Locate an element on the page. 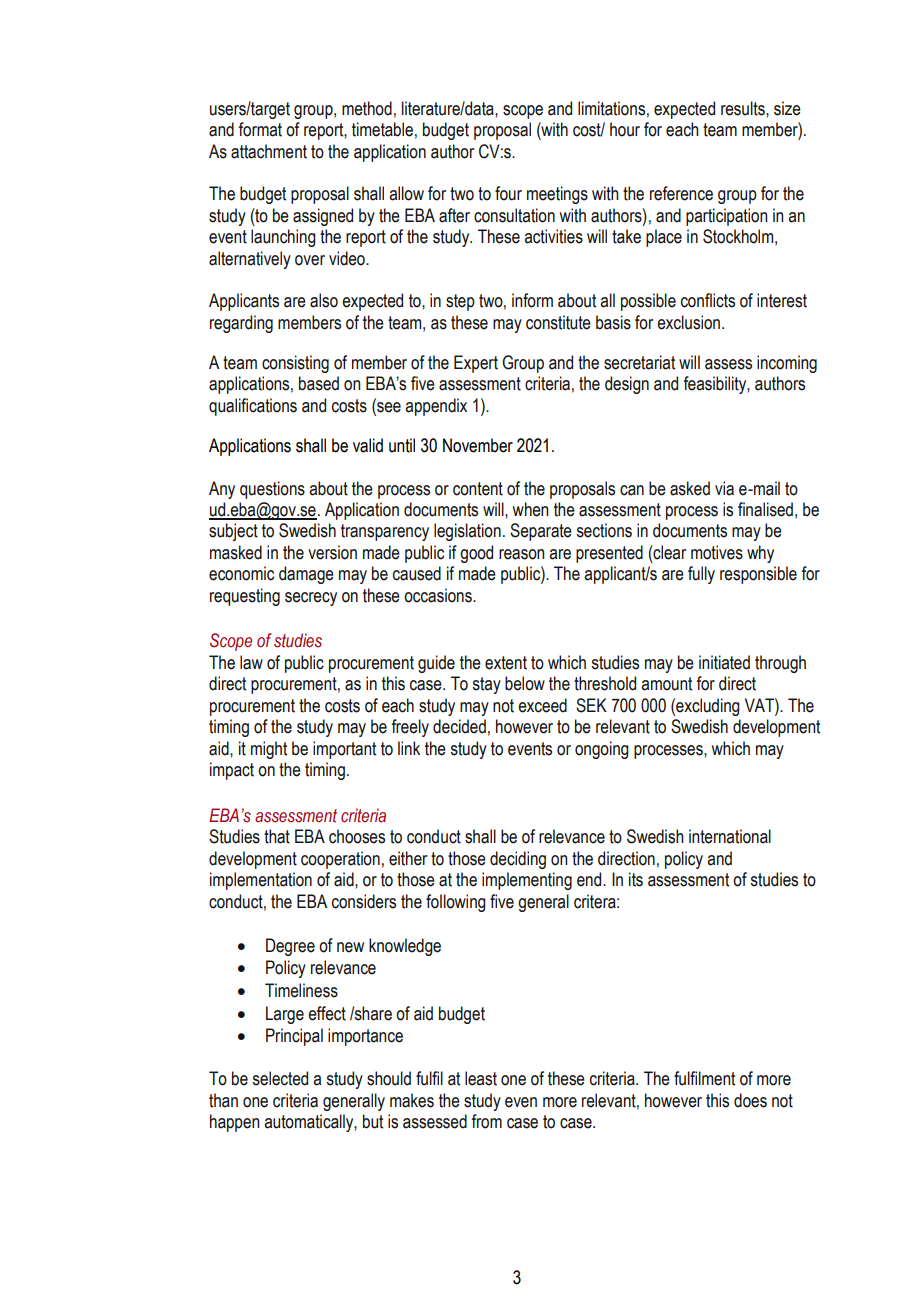 The height and width of the image is (1309, 924). extent is located at coordinates (506, 663).
